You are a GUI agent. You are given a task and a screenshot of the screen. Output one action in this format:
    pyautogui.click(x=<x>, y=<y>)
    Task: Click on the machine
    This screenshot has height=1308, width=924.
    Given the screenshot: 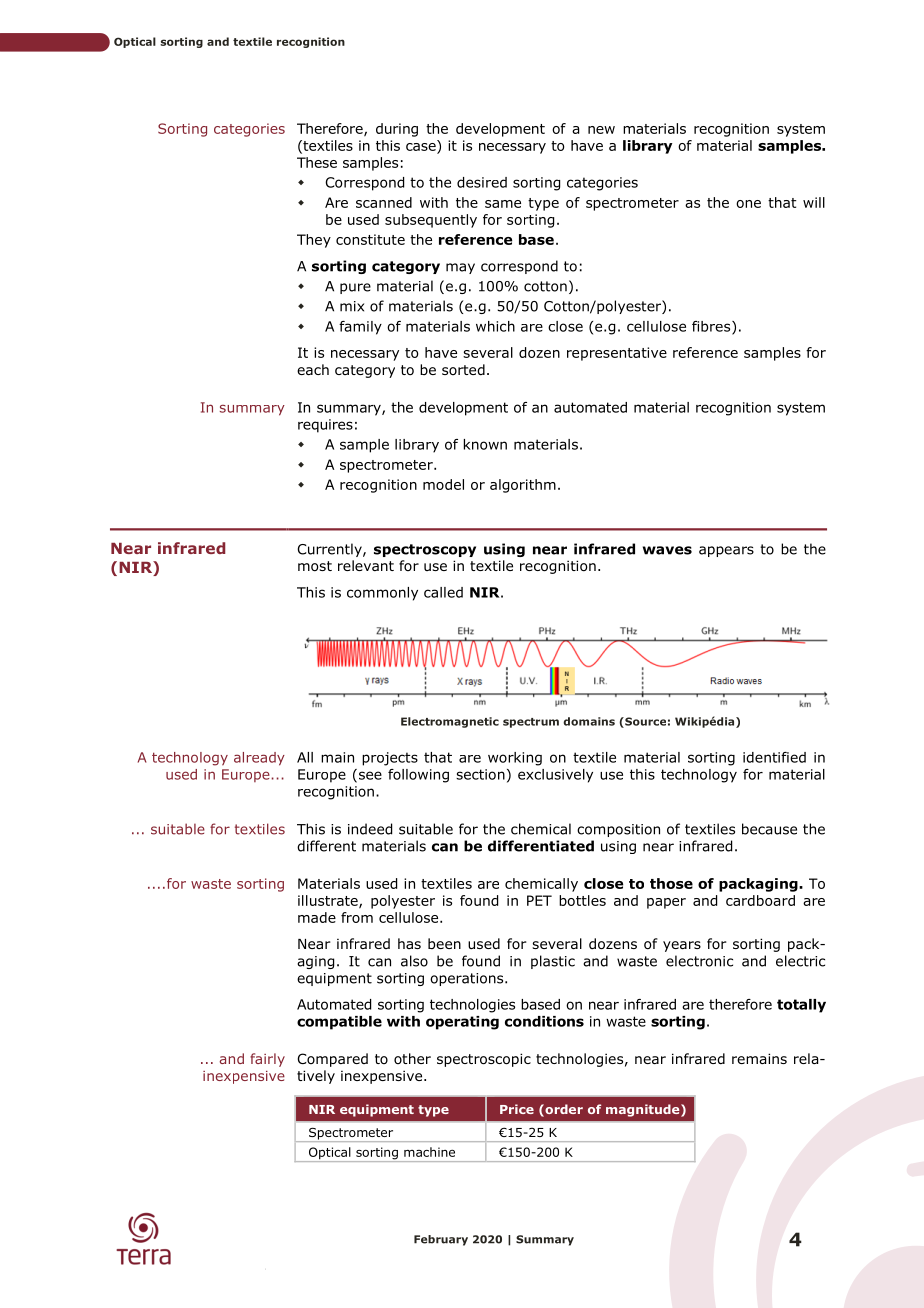 What is the action you would take?
    pyautogui.click(x=429, y=1152)
